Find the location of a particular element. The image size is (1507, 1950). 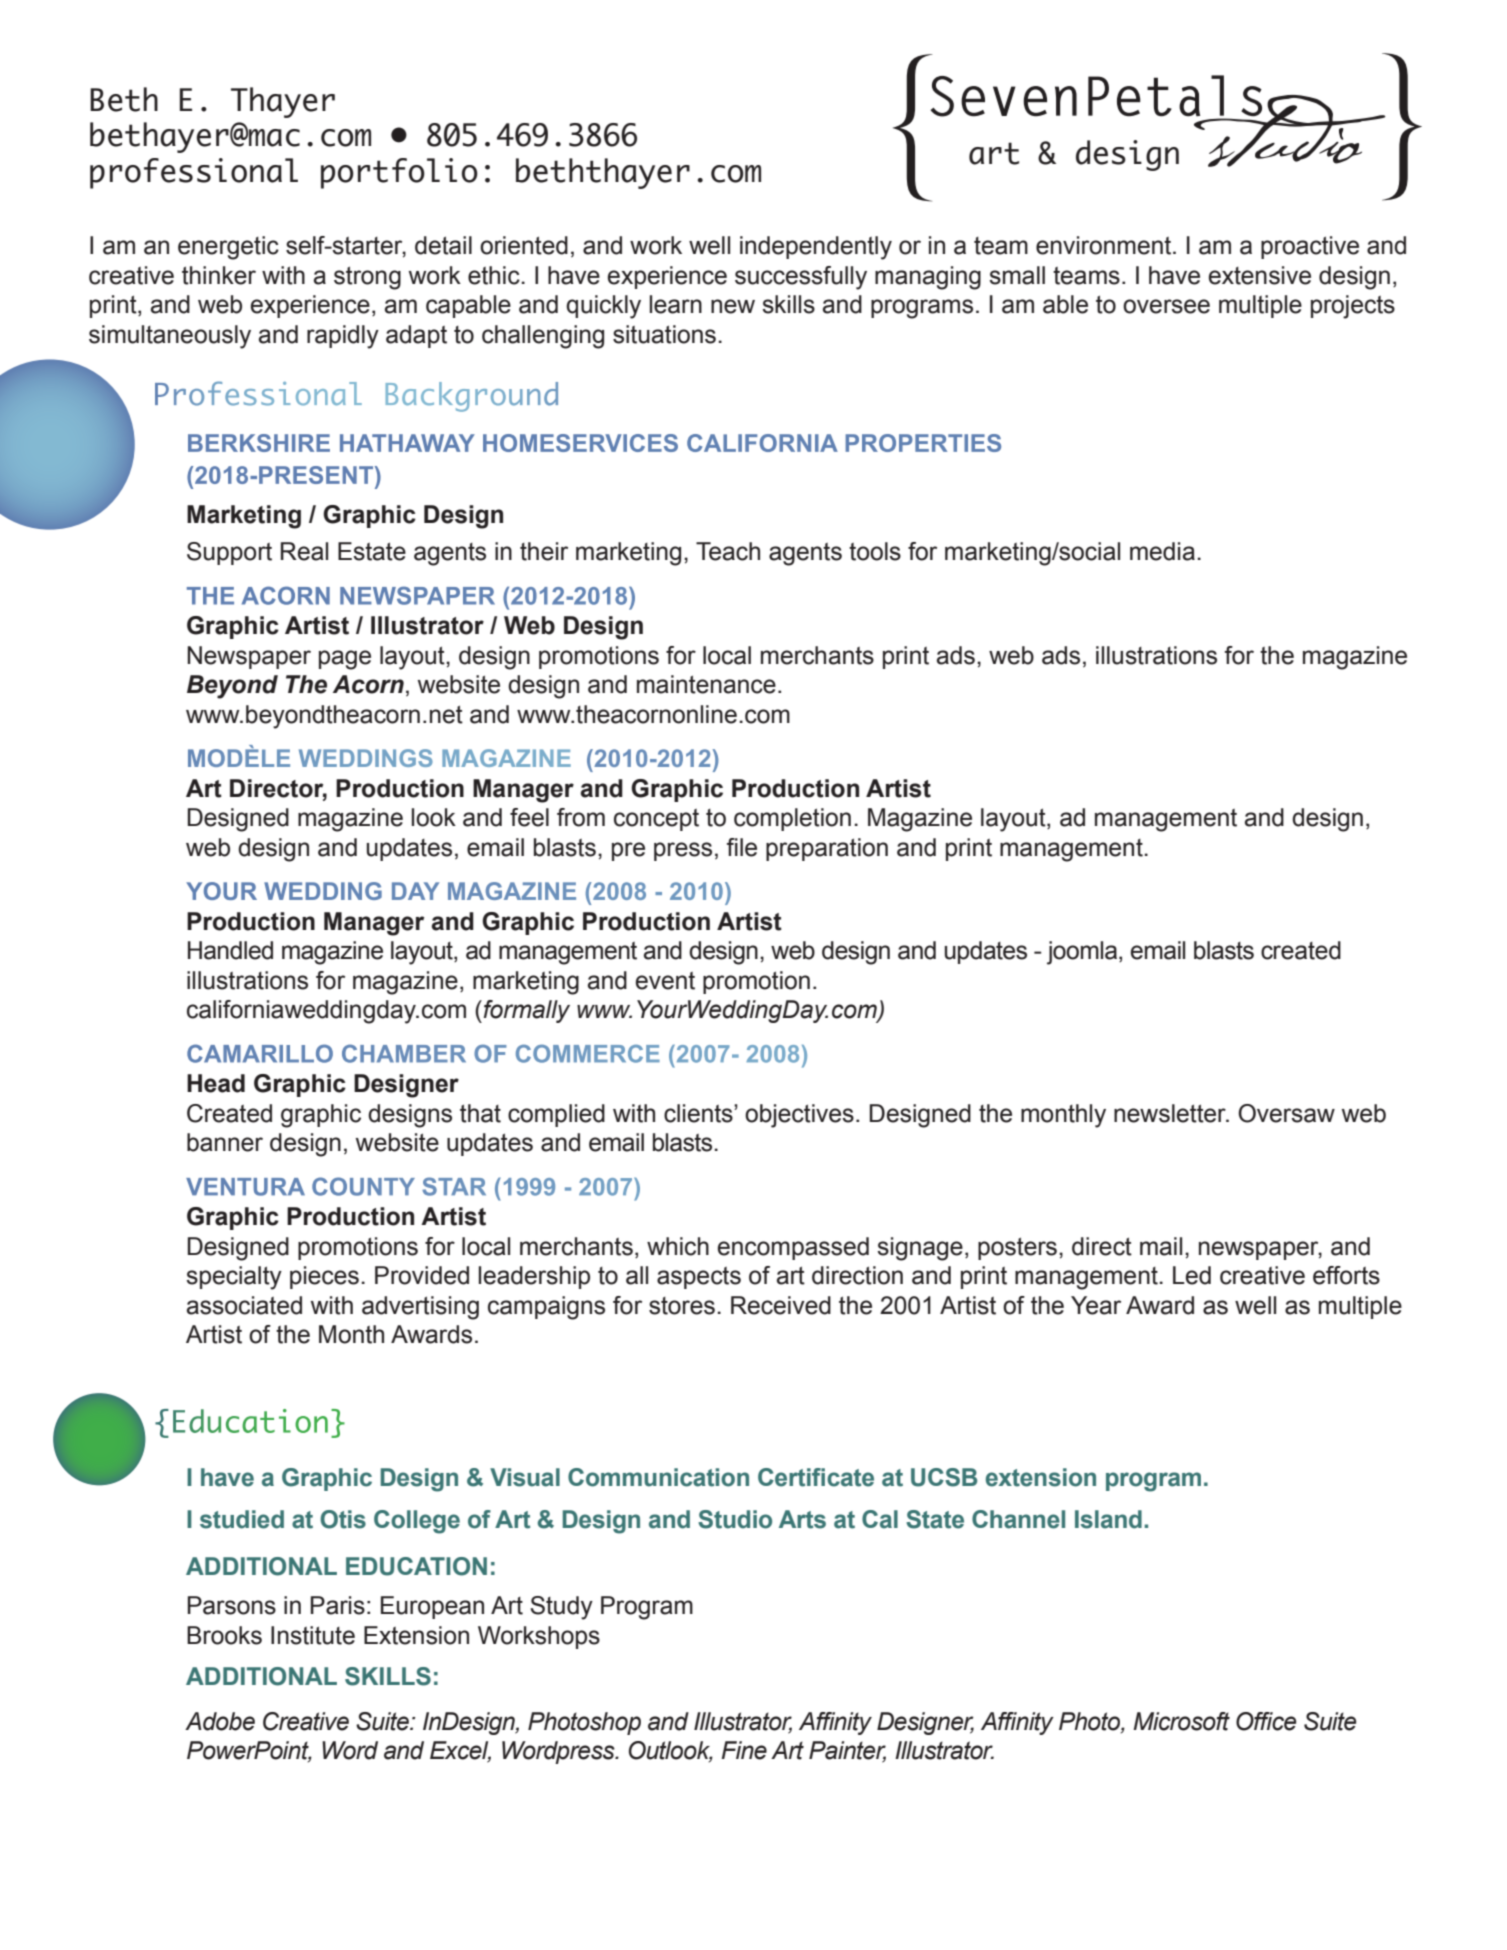

Handled is located at coordinates (230, 950).
